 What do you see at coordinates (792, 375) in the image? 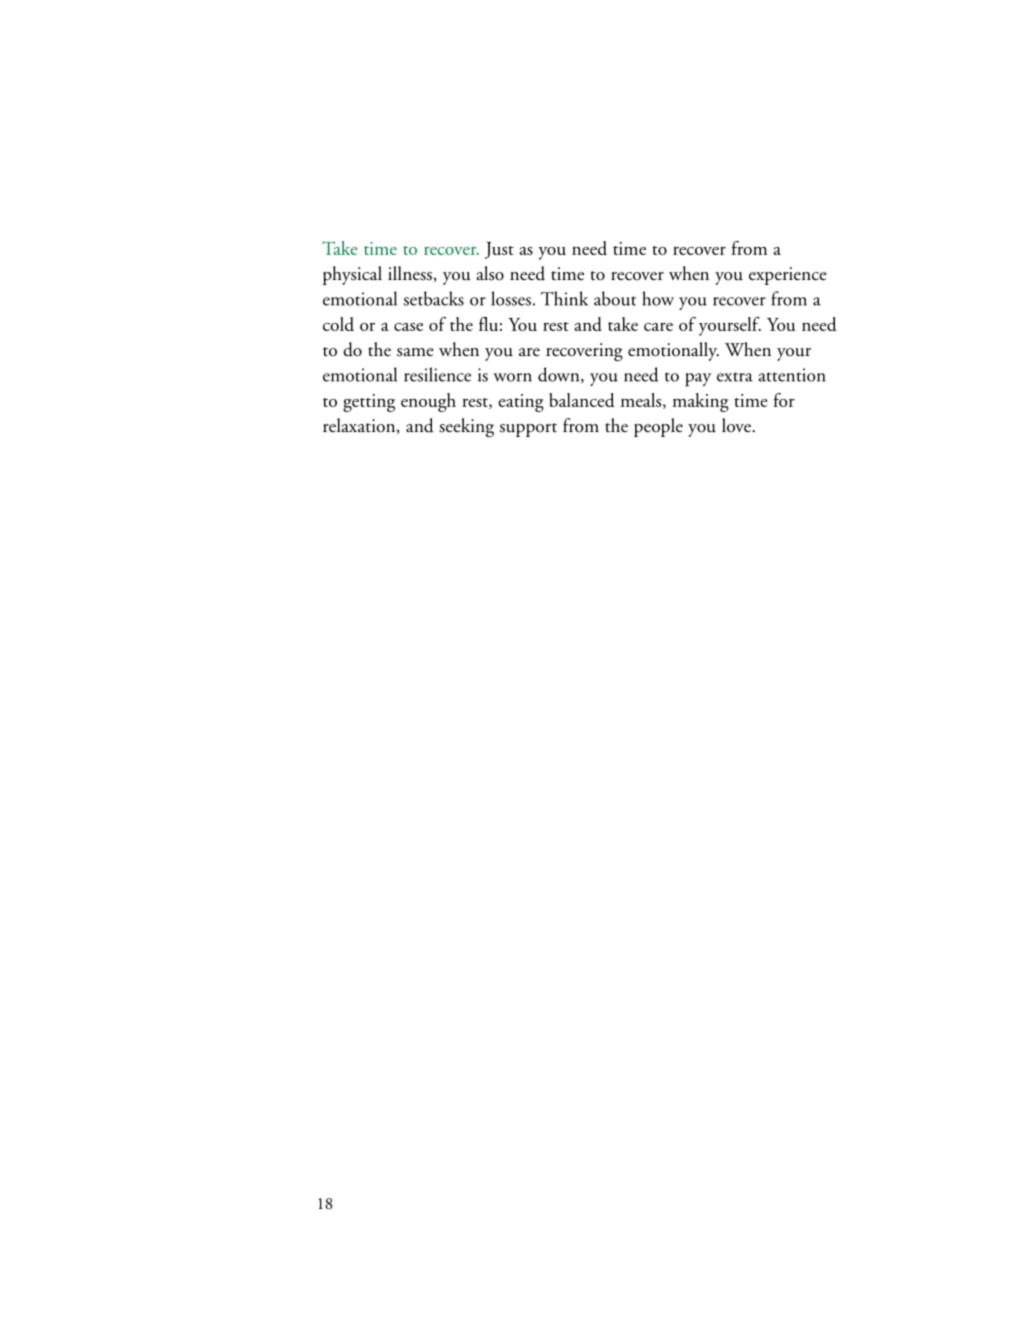
I see `attention` at bounding box center [792, 375].
